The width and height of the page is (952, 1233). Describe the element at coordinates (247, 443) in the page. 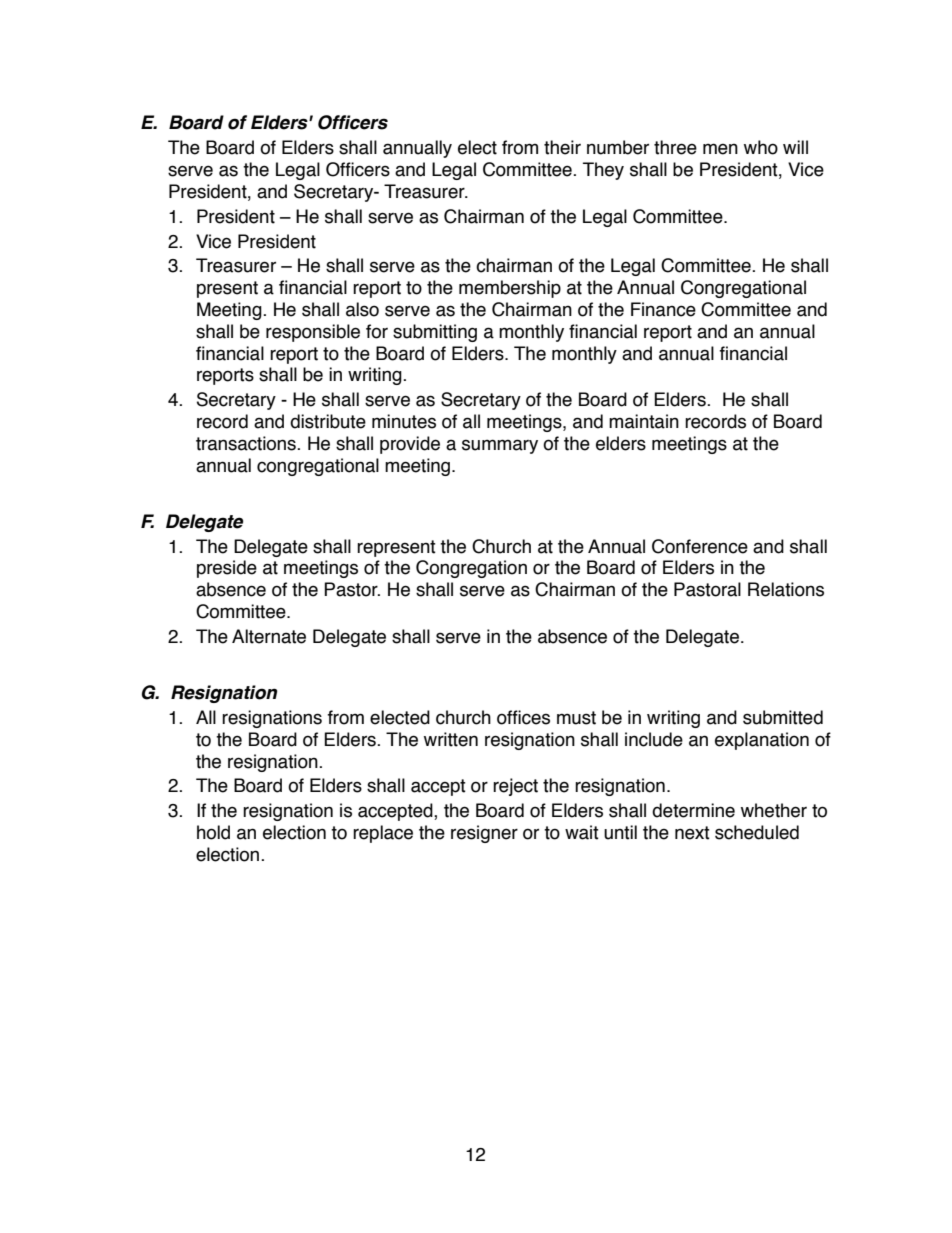

I see `transactions` at that location.
